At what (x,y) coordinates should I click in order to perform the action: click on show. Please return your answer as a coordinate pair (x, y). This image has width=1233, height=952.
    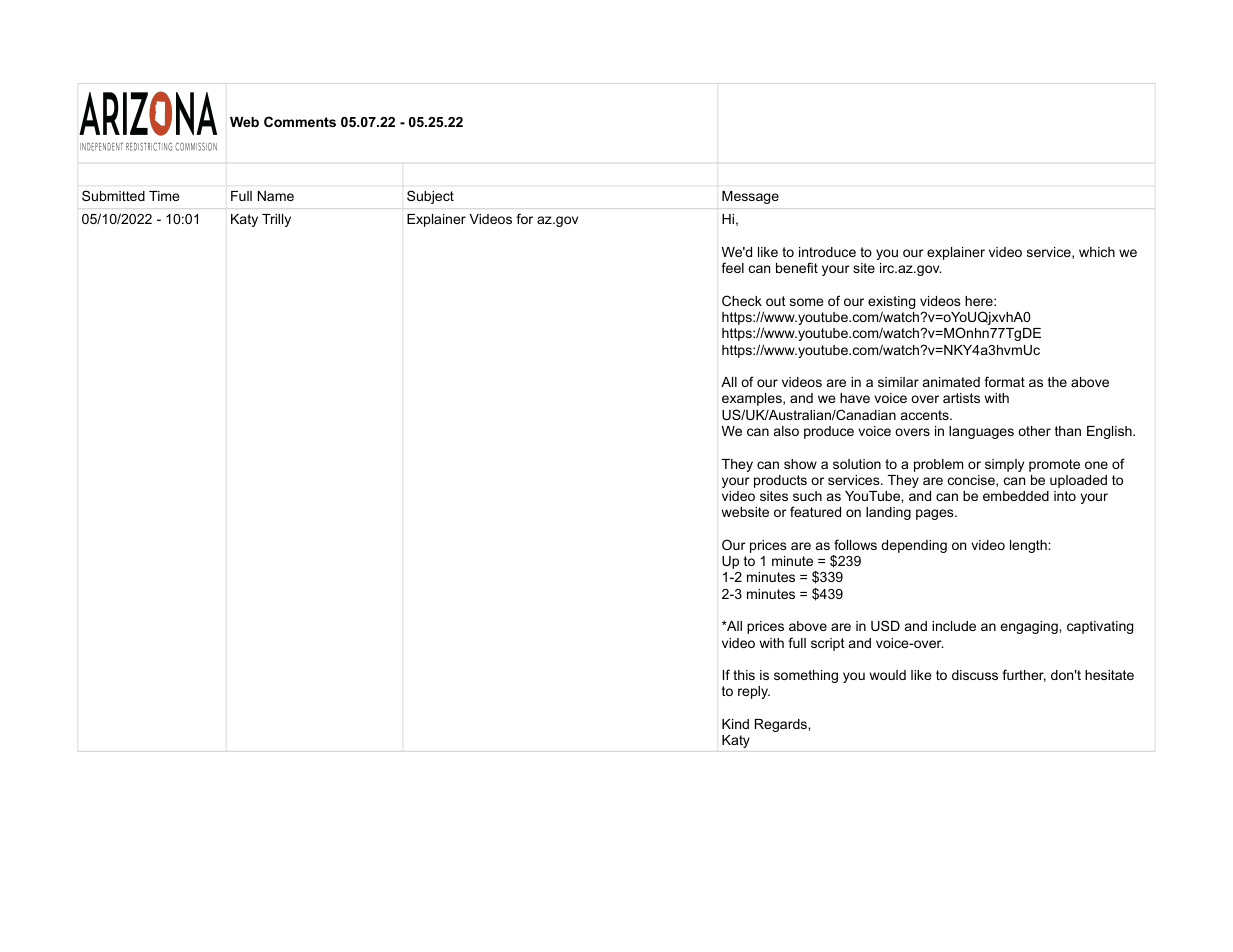
    Looking at the image, I should click on (800, 464).
